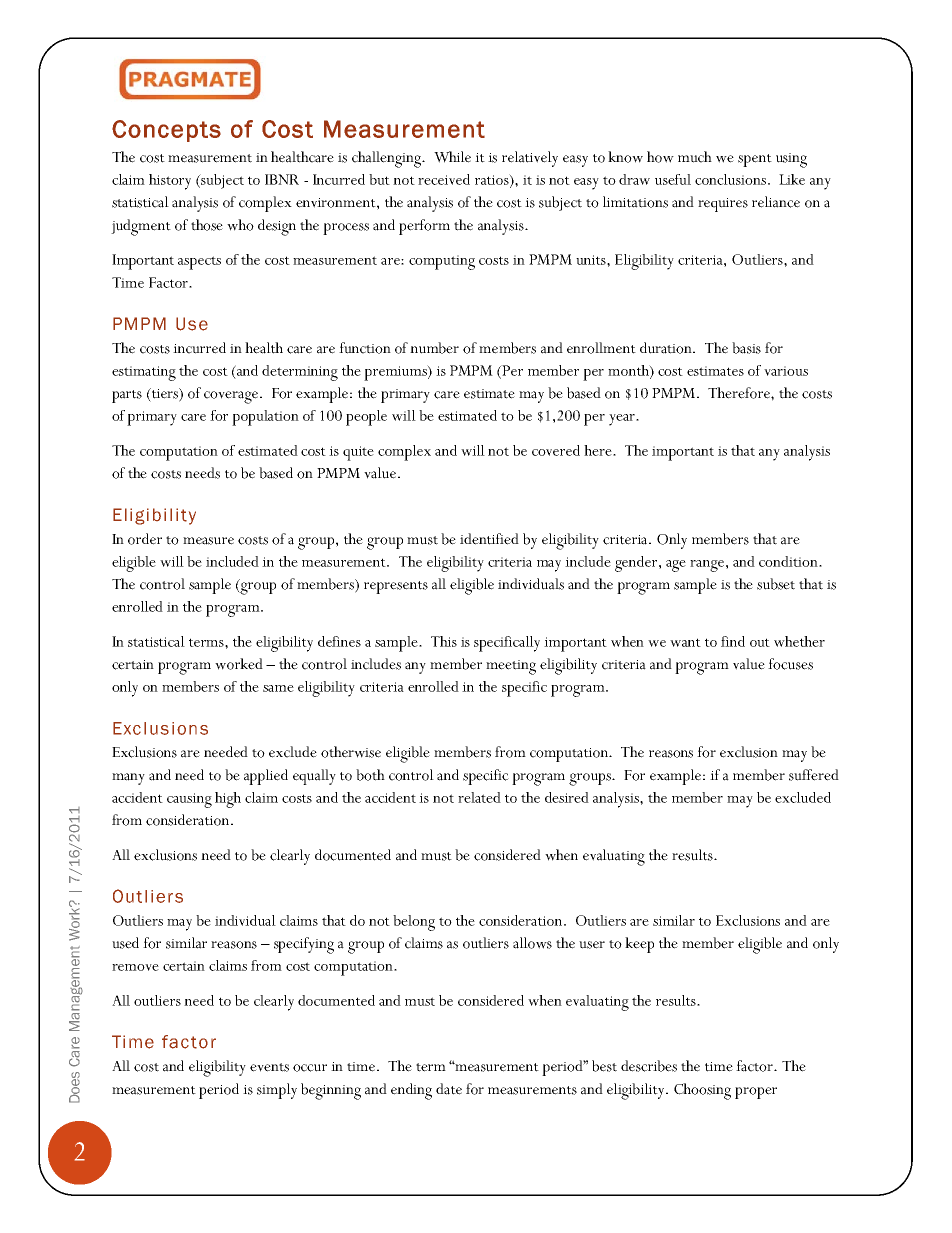 Image resolution: width=952 pixels, height=1233 pixels. What do you see at coordinates (145, 539) in the screenshot?
I see `order` at bounding box center [145, 539].
